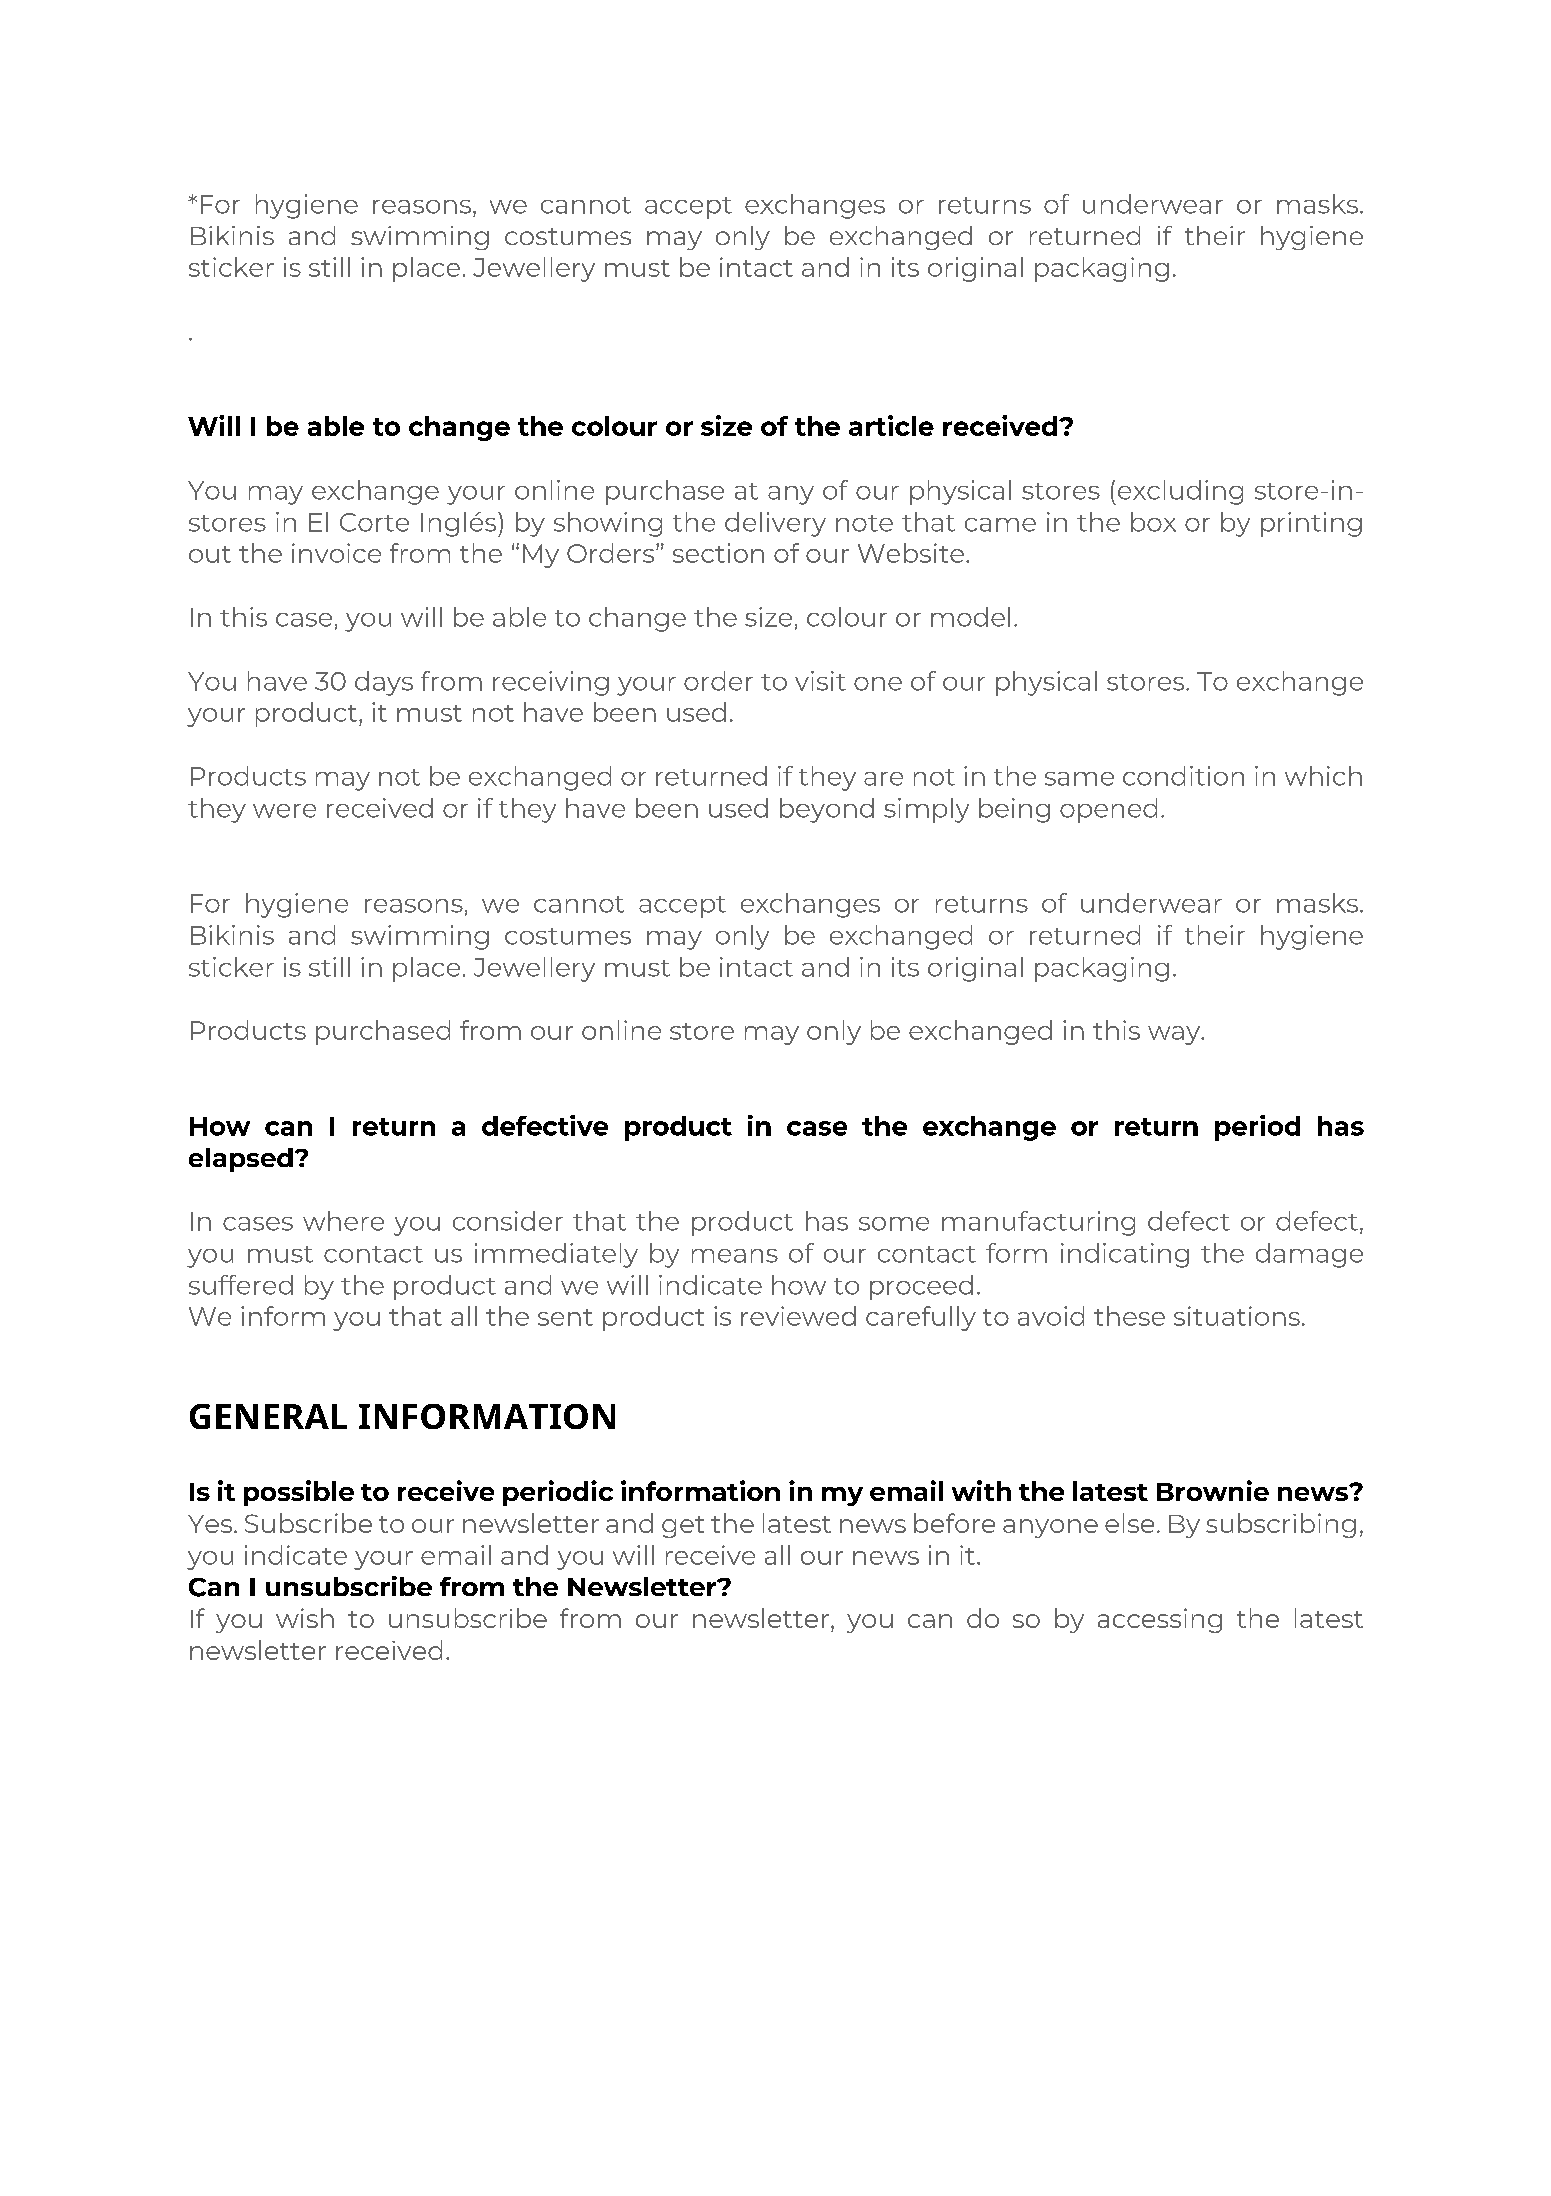 The image size is (1551, 2196). Describe the element at coordinates (894, 1224) in the image. I see `some` at that location.
